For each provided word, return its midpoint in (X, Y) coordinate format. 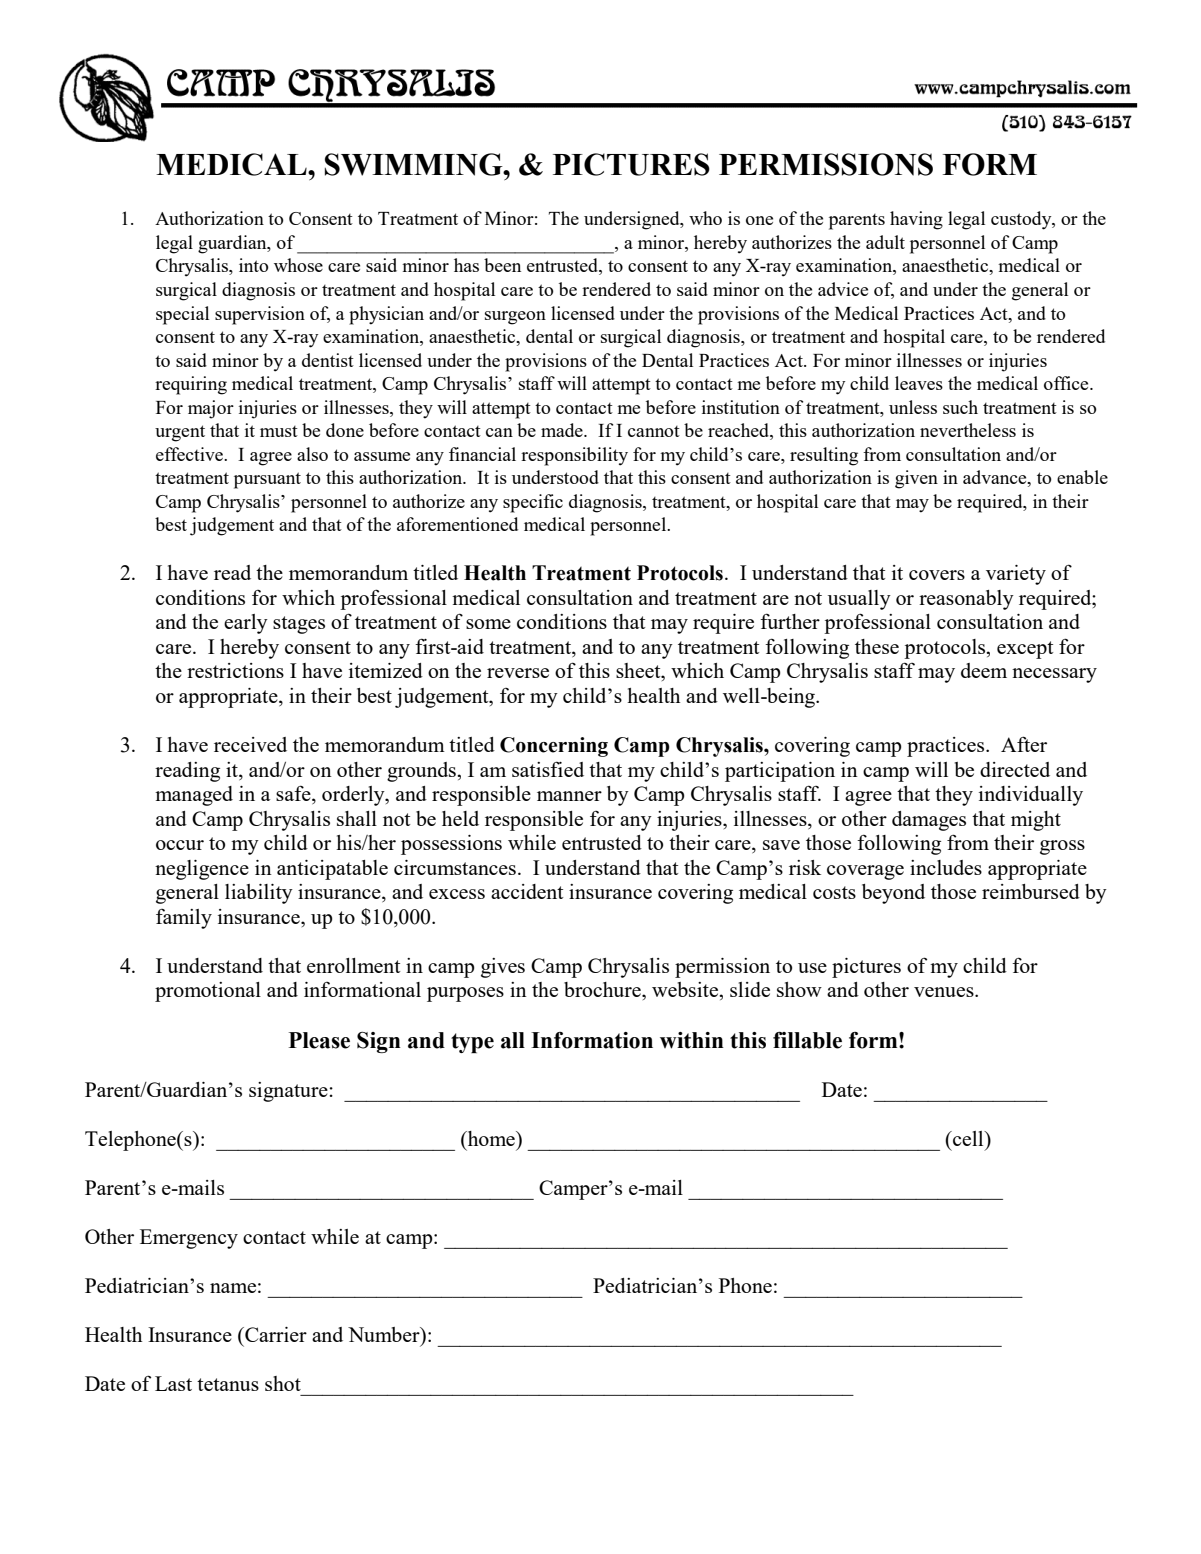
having (916, 220)
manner (569, 796)
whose (298, 265)
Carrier (275, 1334)
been (502, 265)
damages (929, 821)
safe (294, 794)
